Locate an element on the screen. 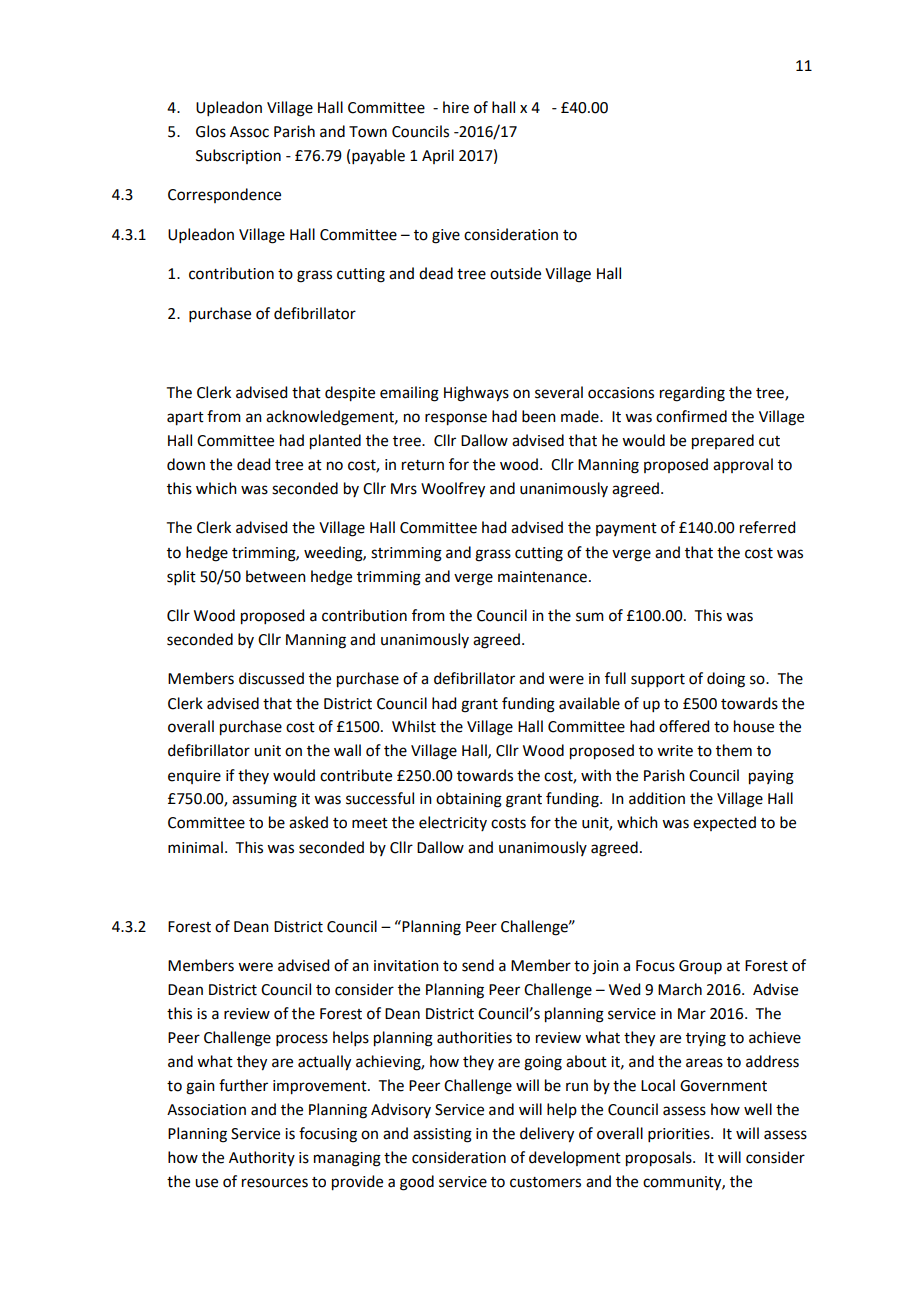  send is located at coordinates (478, 965).
